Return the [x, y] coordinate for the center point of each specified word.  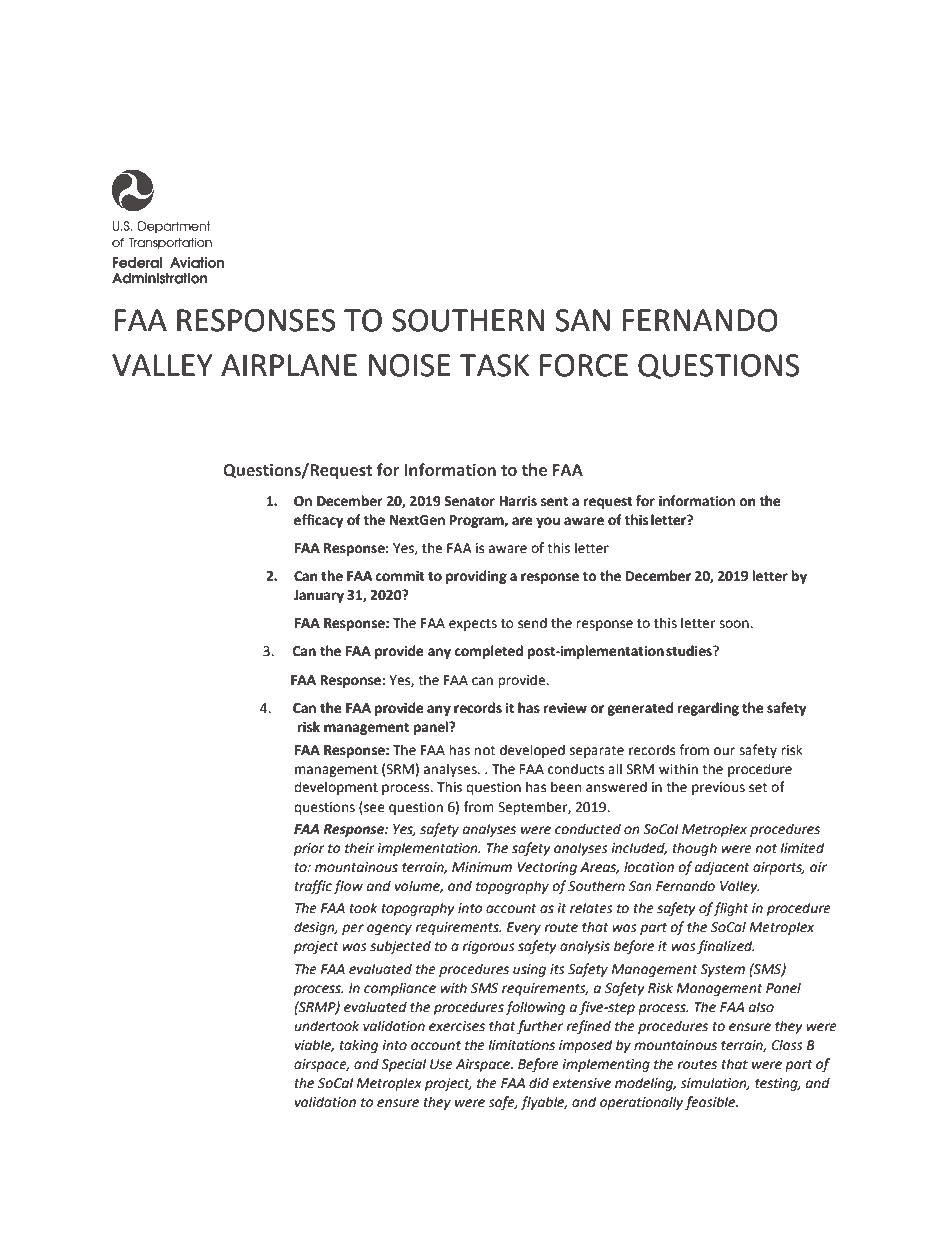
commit [400, 576]
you [548, 522]
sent [554, 502]
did [539, 1083]
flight [731, 909]
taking [359, 1046]
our [724, 751]
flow [348, 887]
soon [735, 624]
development [336, 788]
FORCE [584, 365]
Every [524, 928]
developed [532, 751]
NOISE [410, 365]
